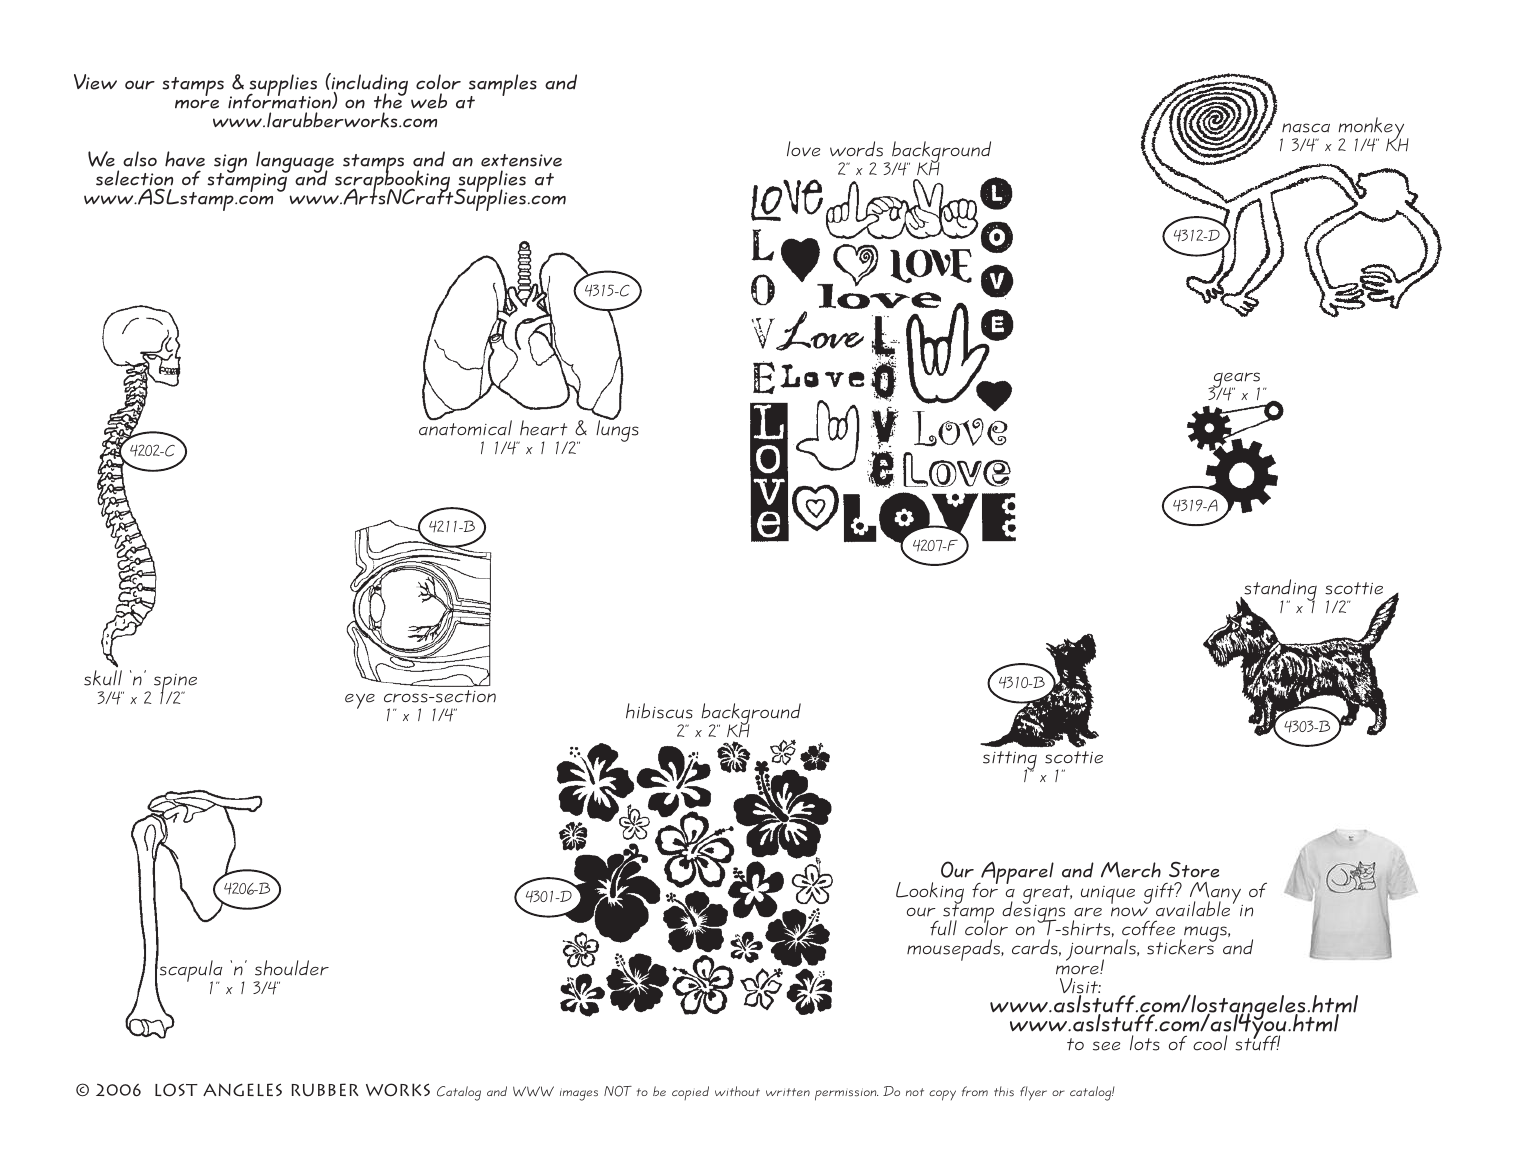 This image has height=1176, width=1522. What do you see at coordinates (617, 430) in the image?
I see `lungs` at bounding box center [617, 430].
